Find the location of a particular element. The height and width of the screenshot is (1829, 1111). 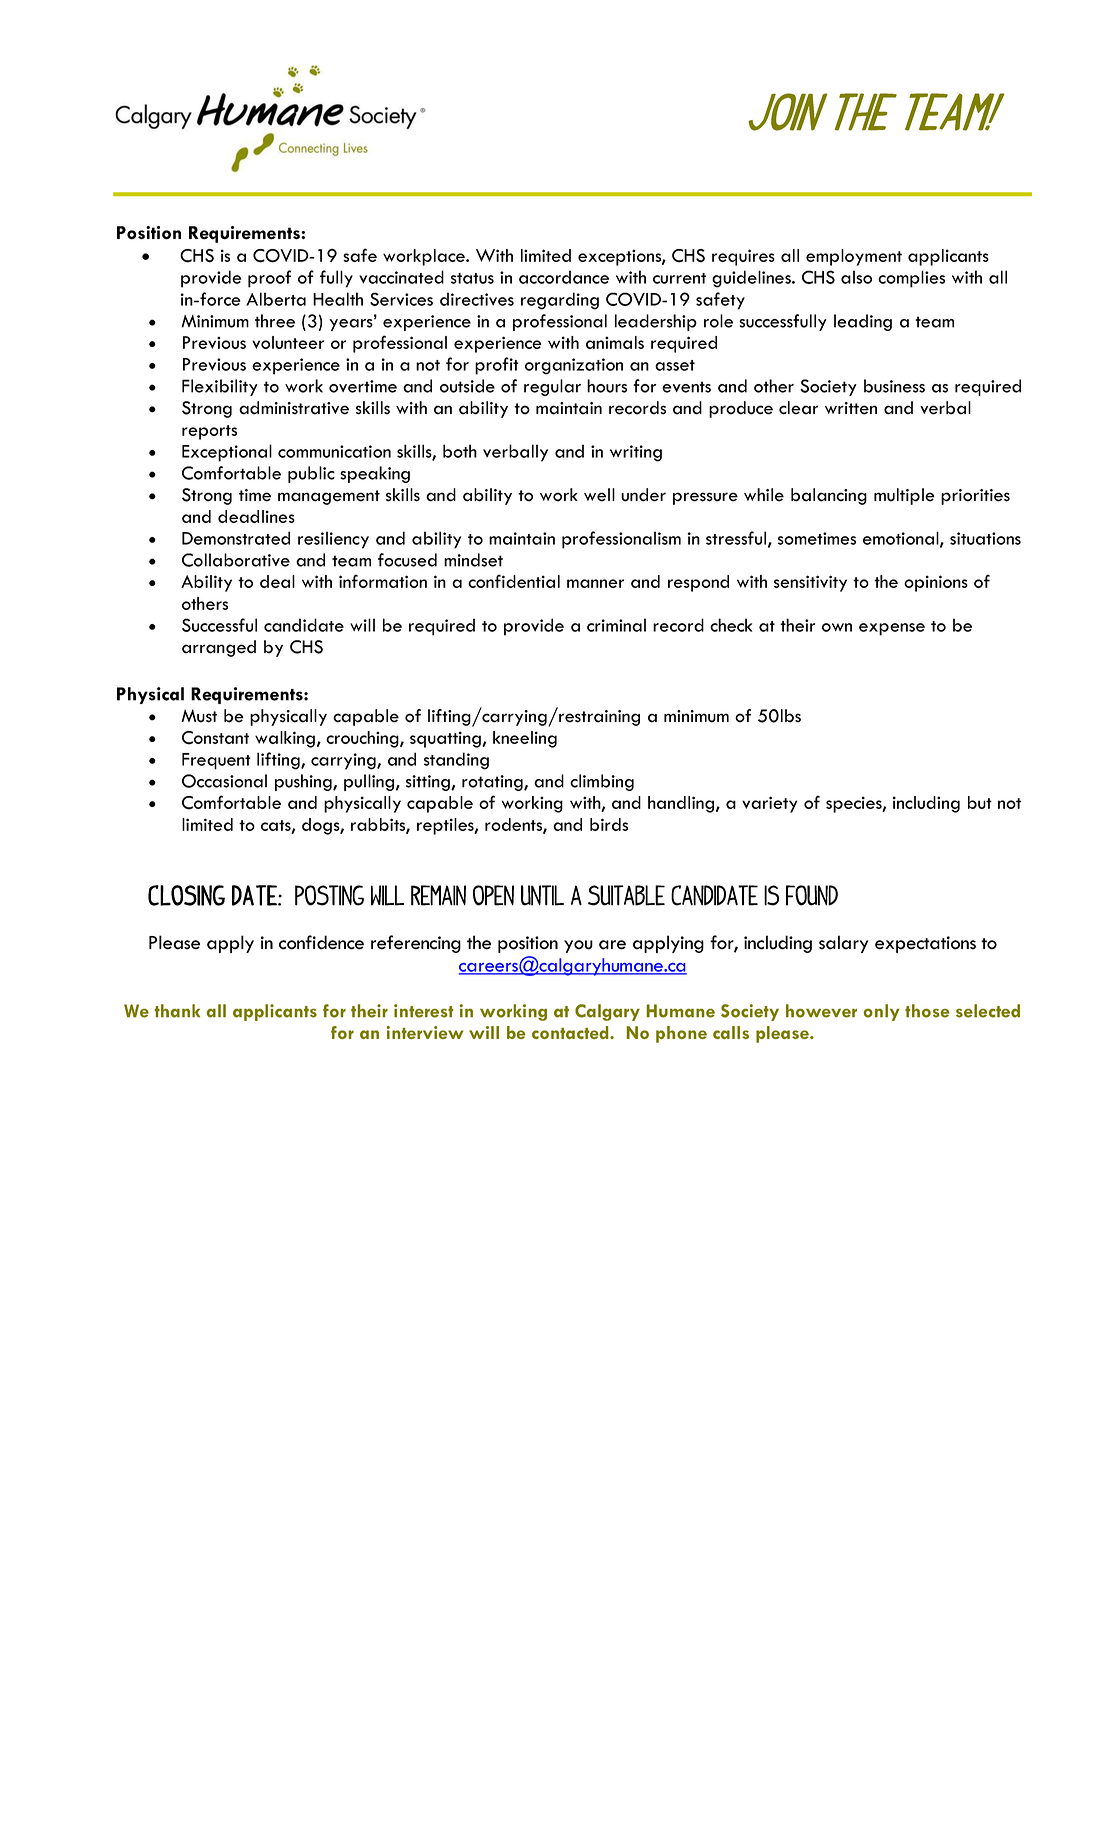

criminal is located at coordinates (616, 625).
